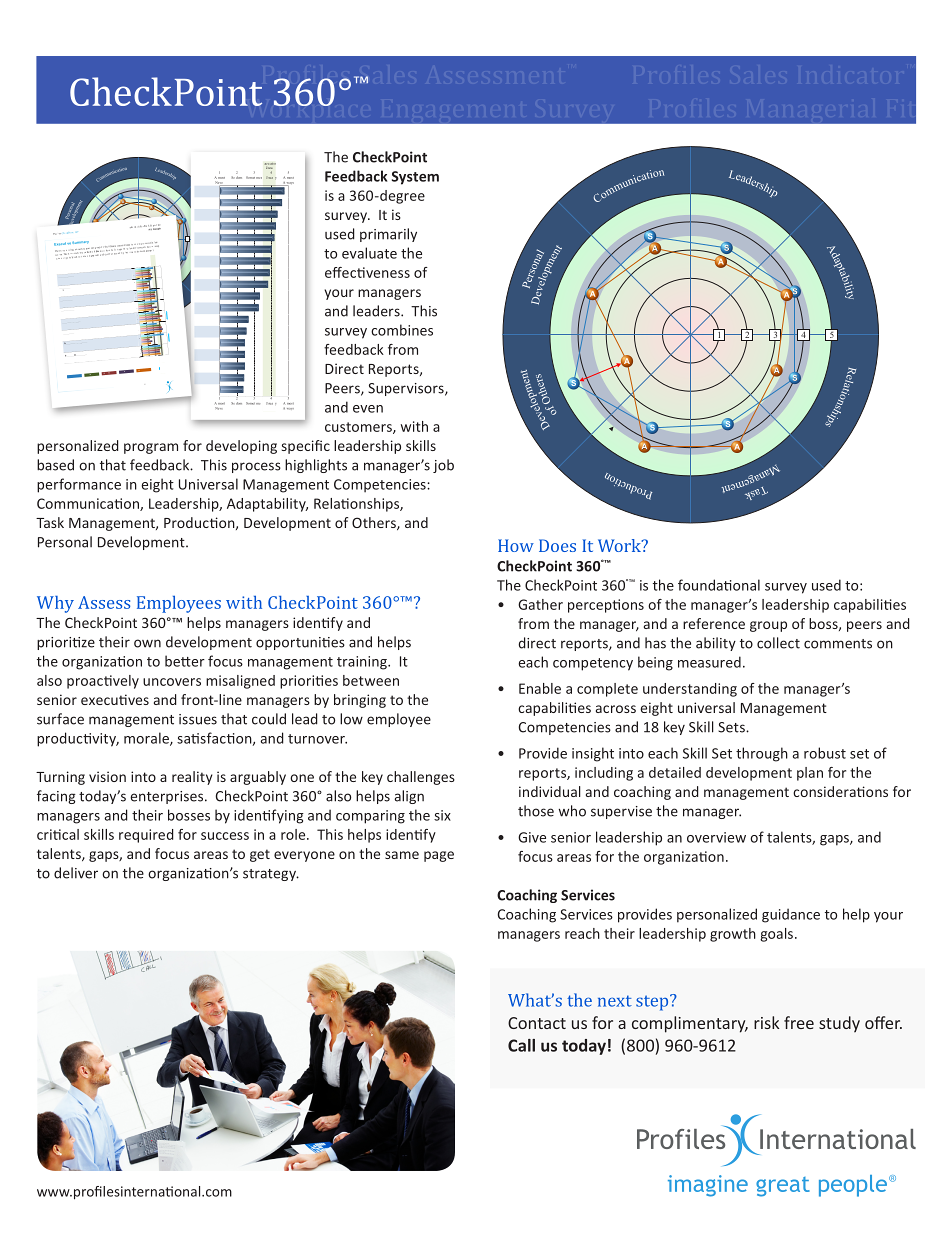 Image resolution: width=952 pixels, height=1233 pixels. What do you see at coordinates (778, 643) in the screenshot?
I see `collect` at bounding box center [778, 643].
